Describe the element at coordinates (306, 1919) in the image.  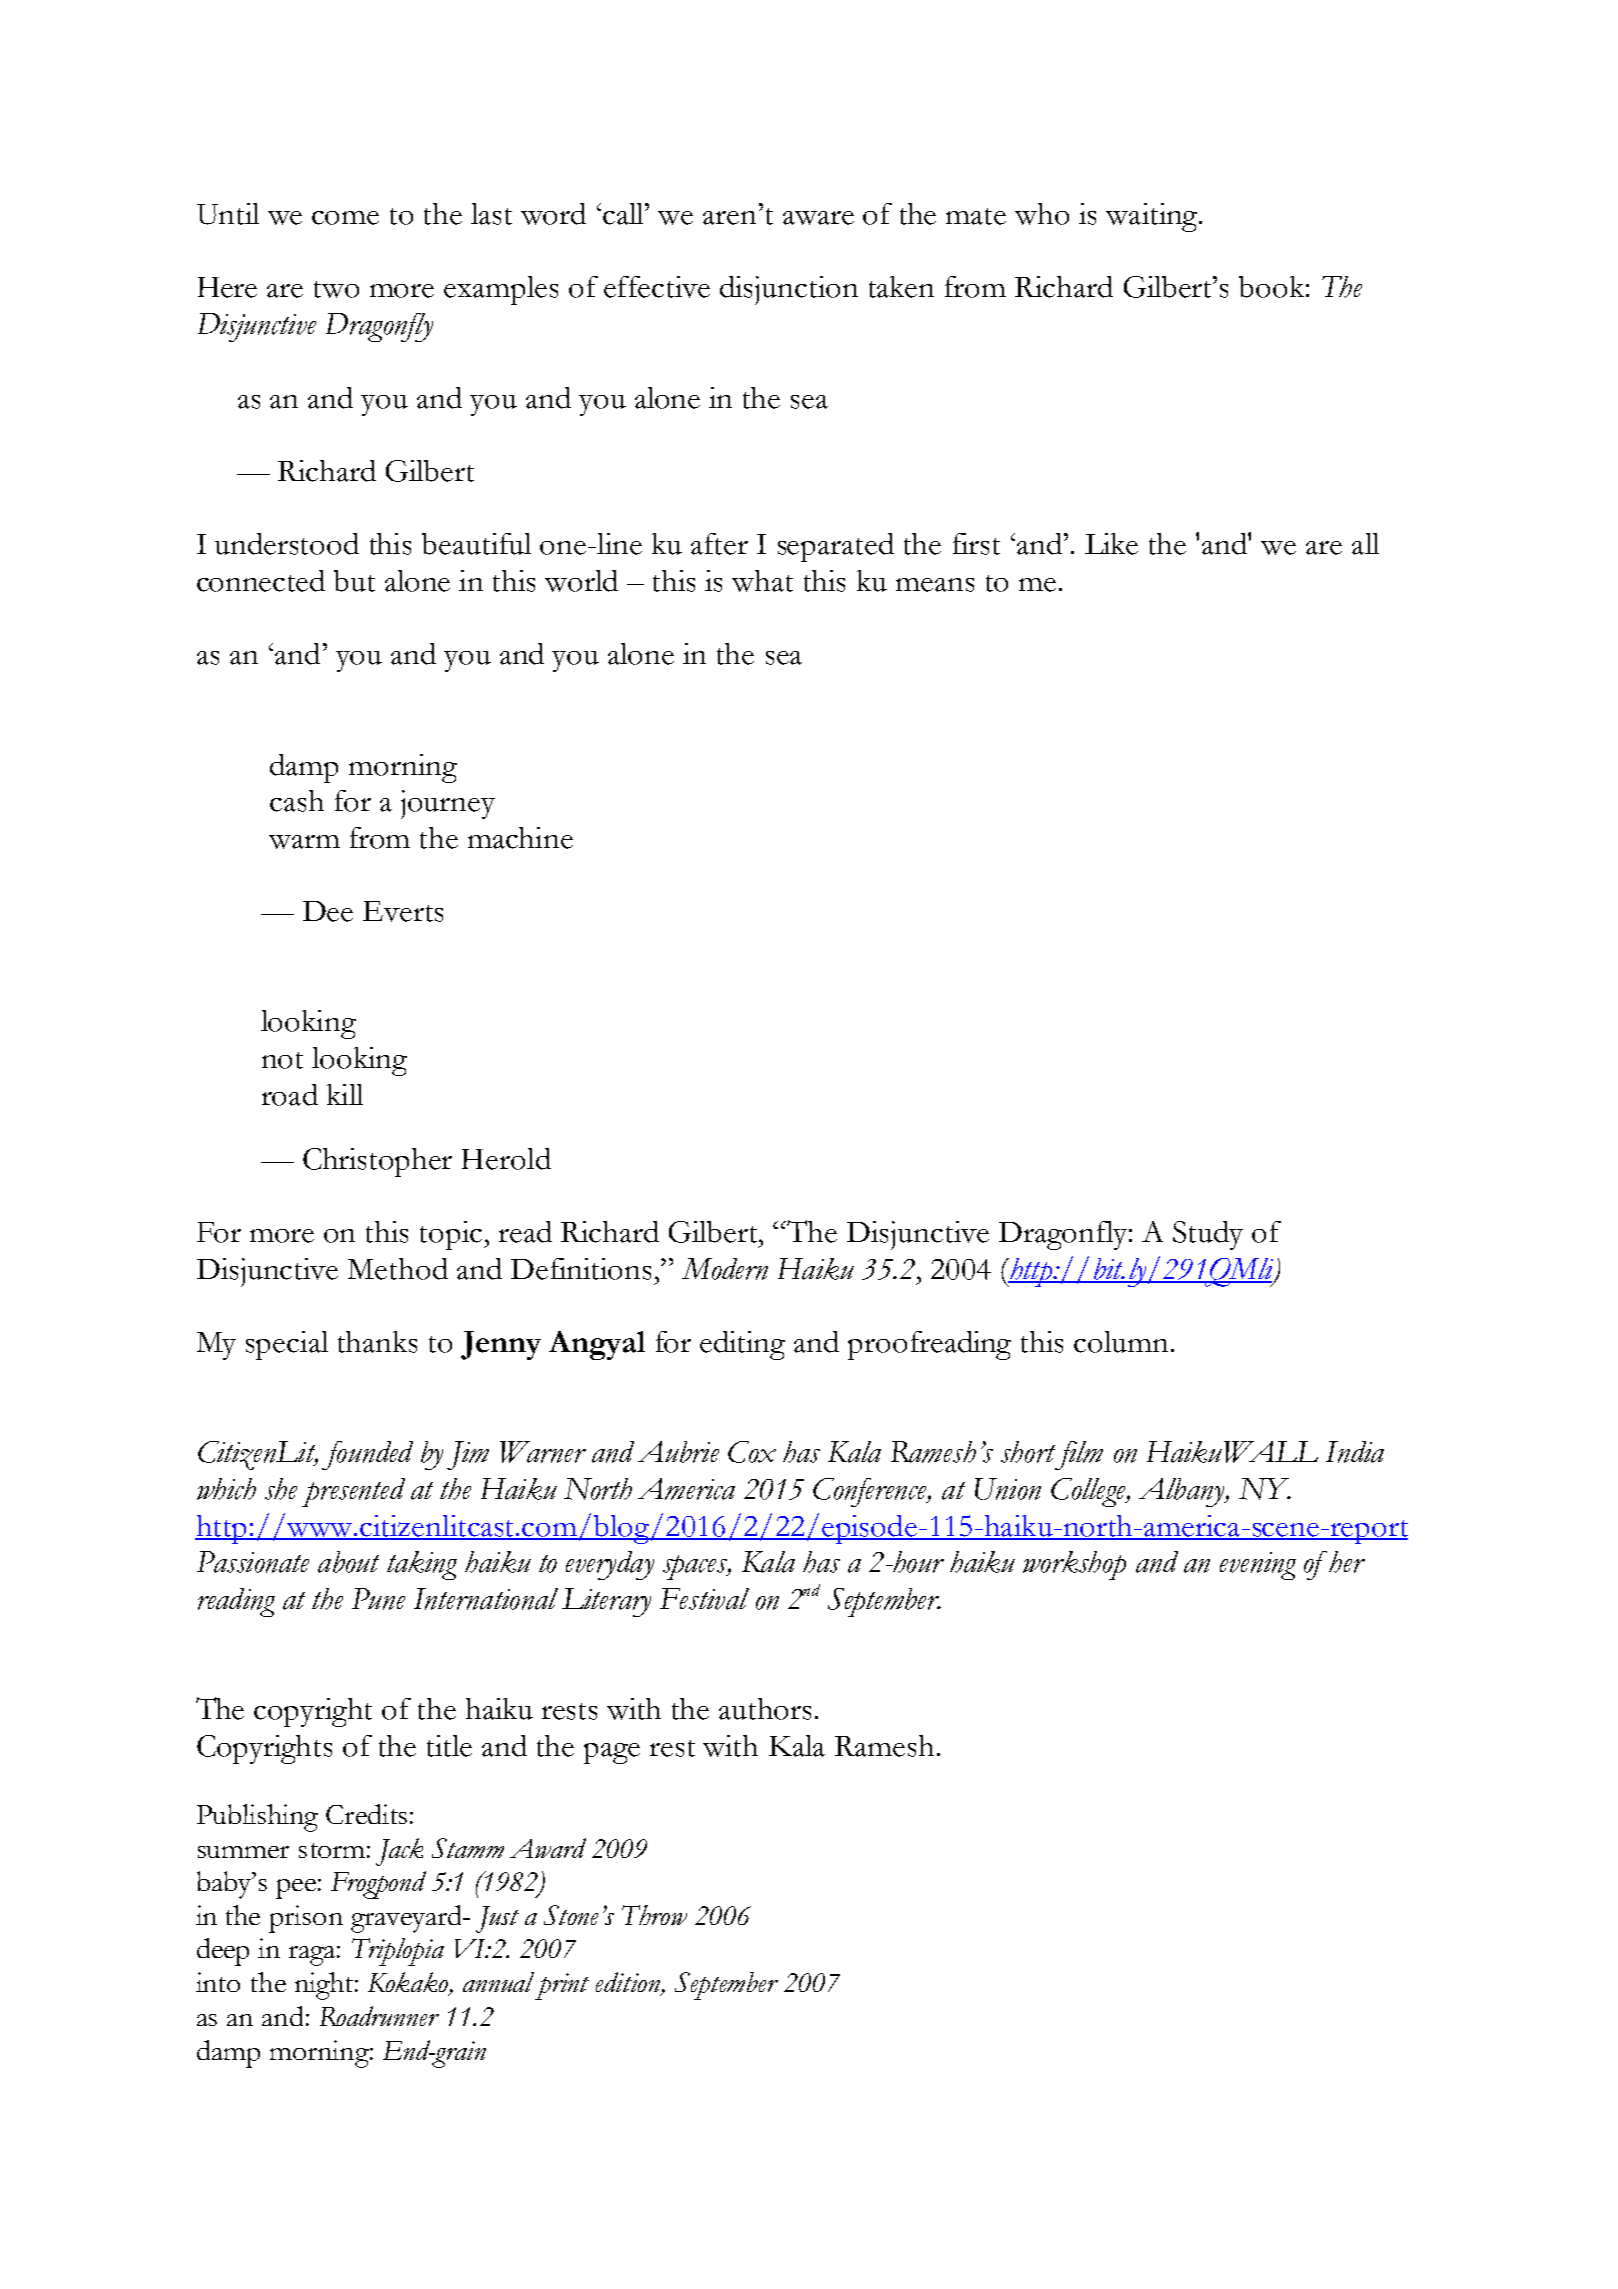
I see `prison` at that location.
